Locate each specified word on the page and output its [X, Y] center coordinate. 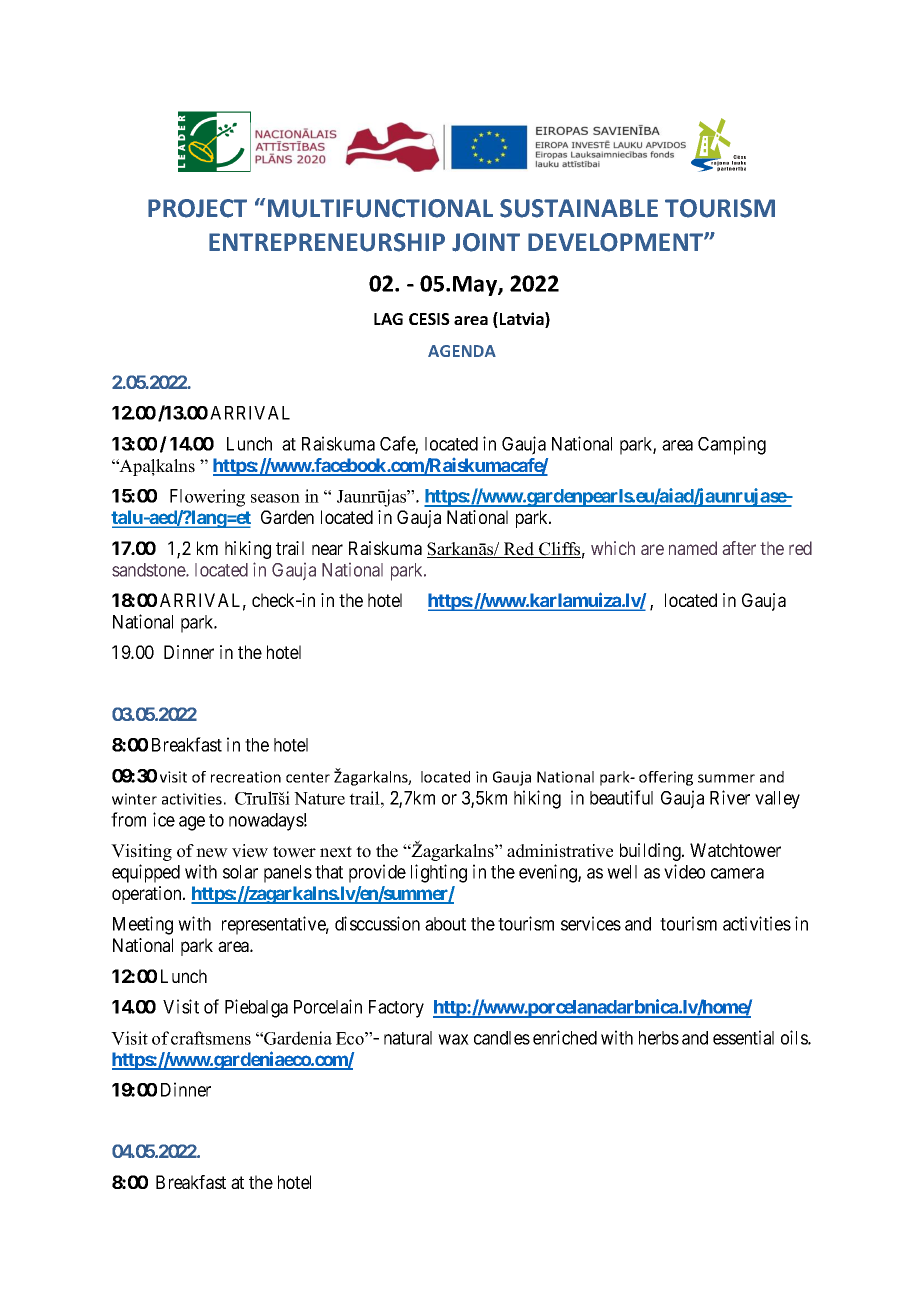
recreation [246, 777]
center [308, 777]
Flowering [207, 498]
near [327, 549]
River [730, 797]
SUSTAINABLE [579, 208]
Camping [732, 445]
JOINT [486, 242]
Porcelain [328, 1006]
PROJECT [197, 208]
